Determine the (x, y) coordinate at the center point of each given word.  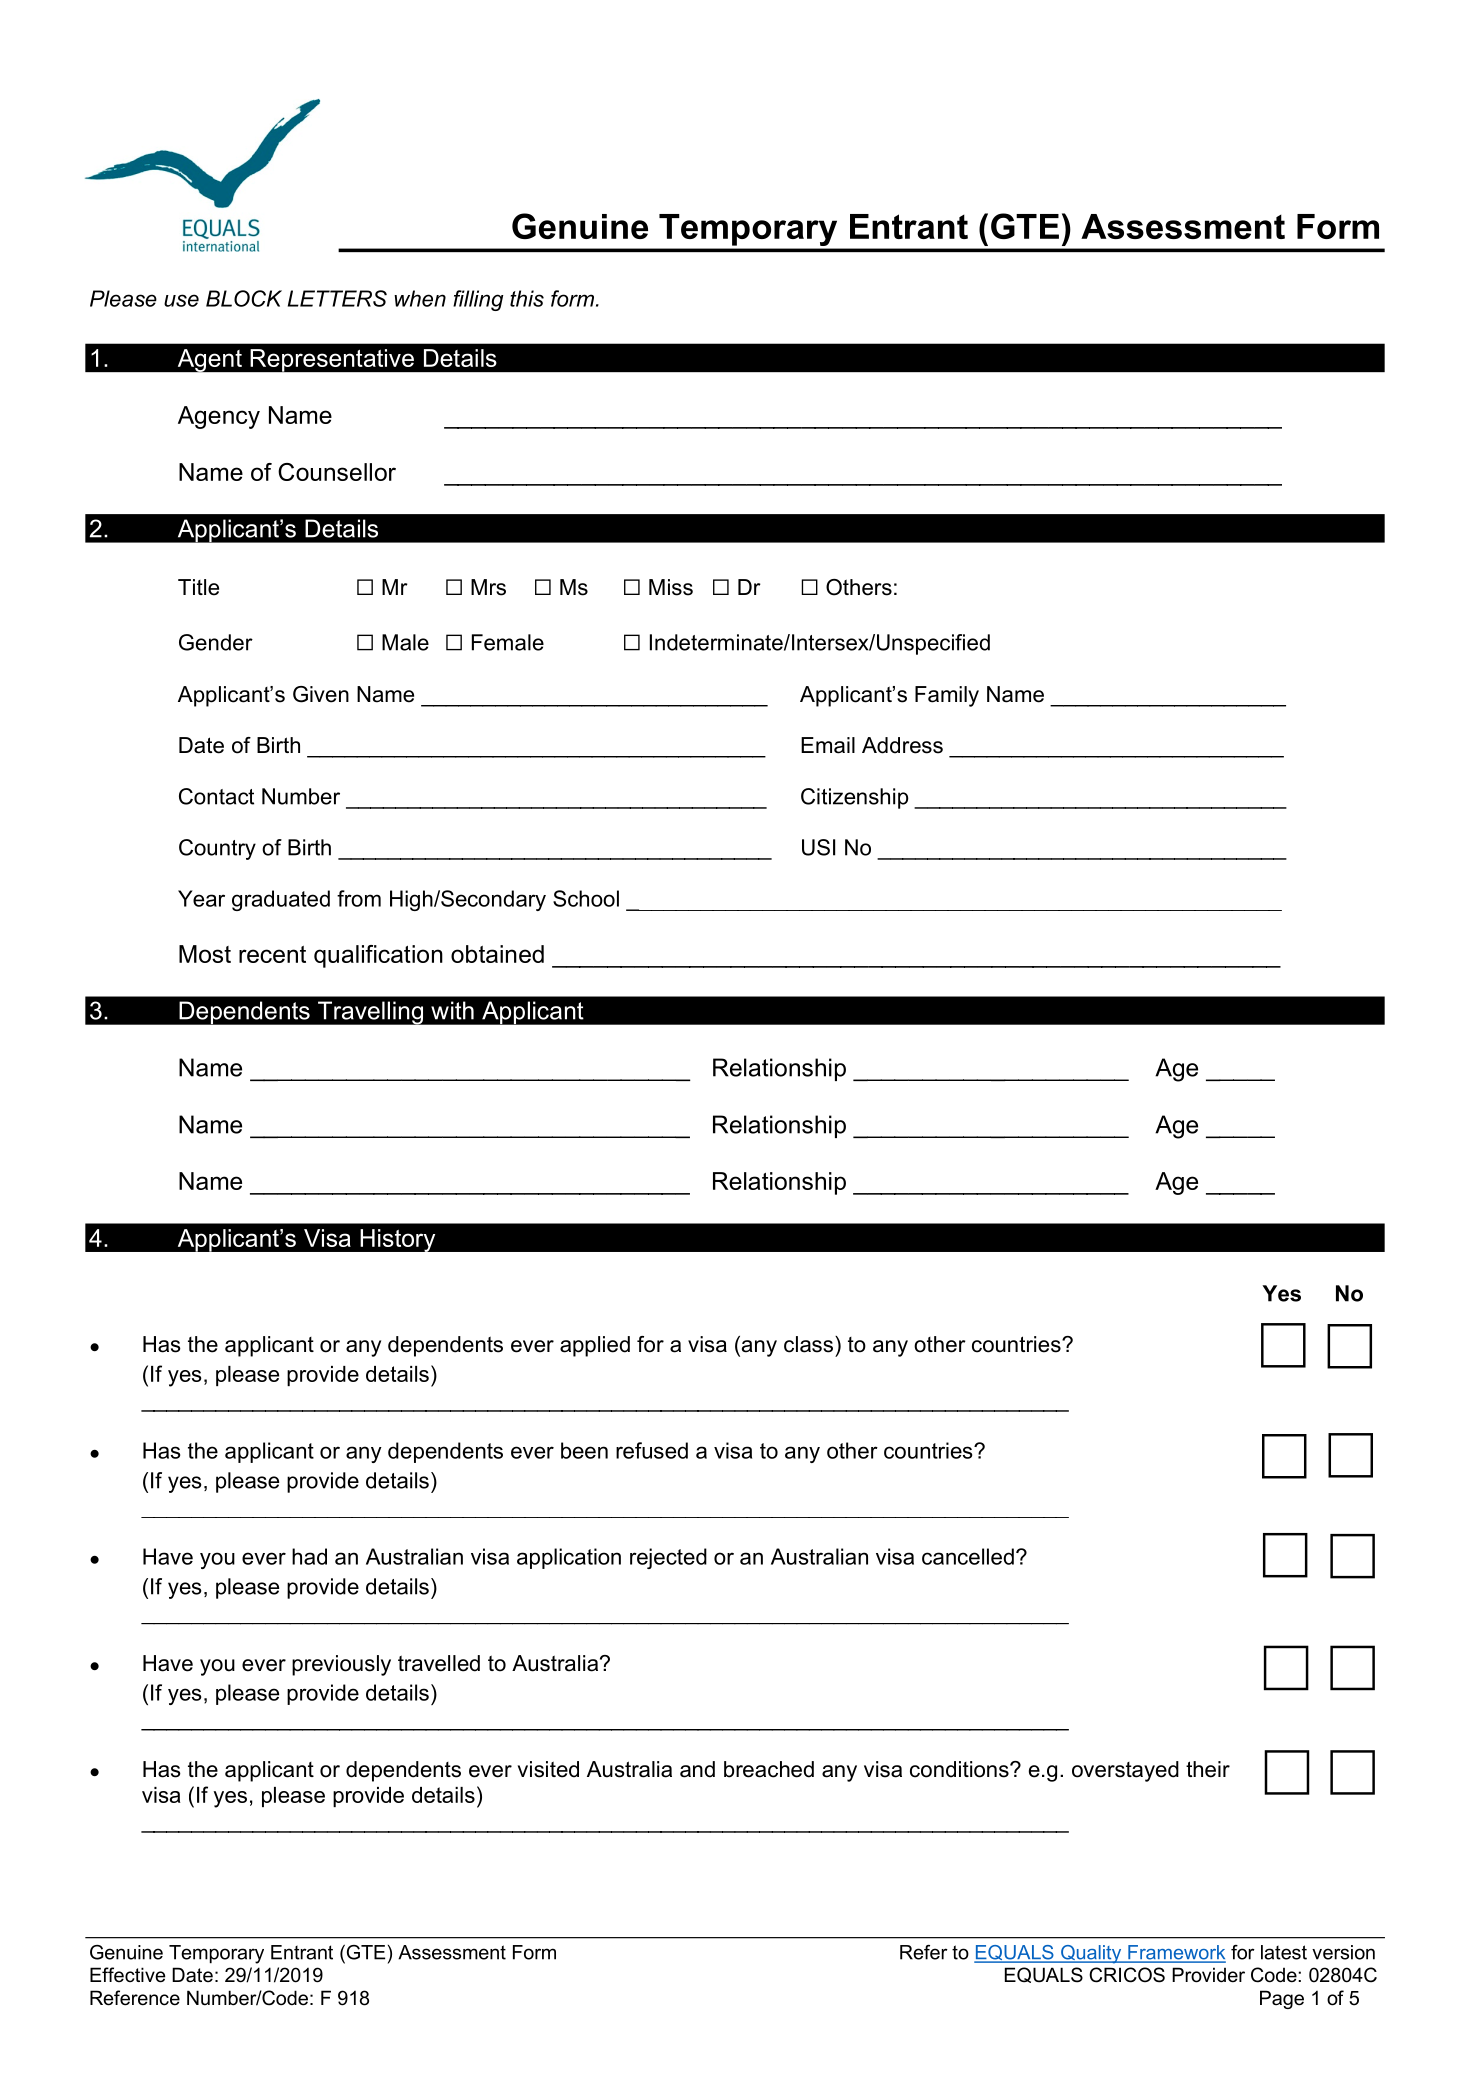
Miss (671, 587)
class (810, 1344)
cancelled (968, 1556)
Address (902, 745)
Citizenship (855, 798)
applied (595, 1346)
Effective (128, 1975)
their (1208, 1769)
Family (947, 696)
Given (321, 694)
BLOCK (244, 298)
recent (272, 954)
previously (341, 1665)
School (586, 898)
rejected (668, 1558)
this (527, 298)
